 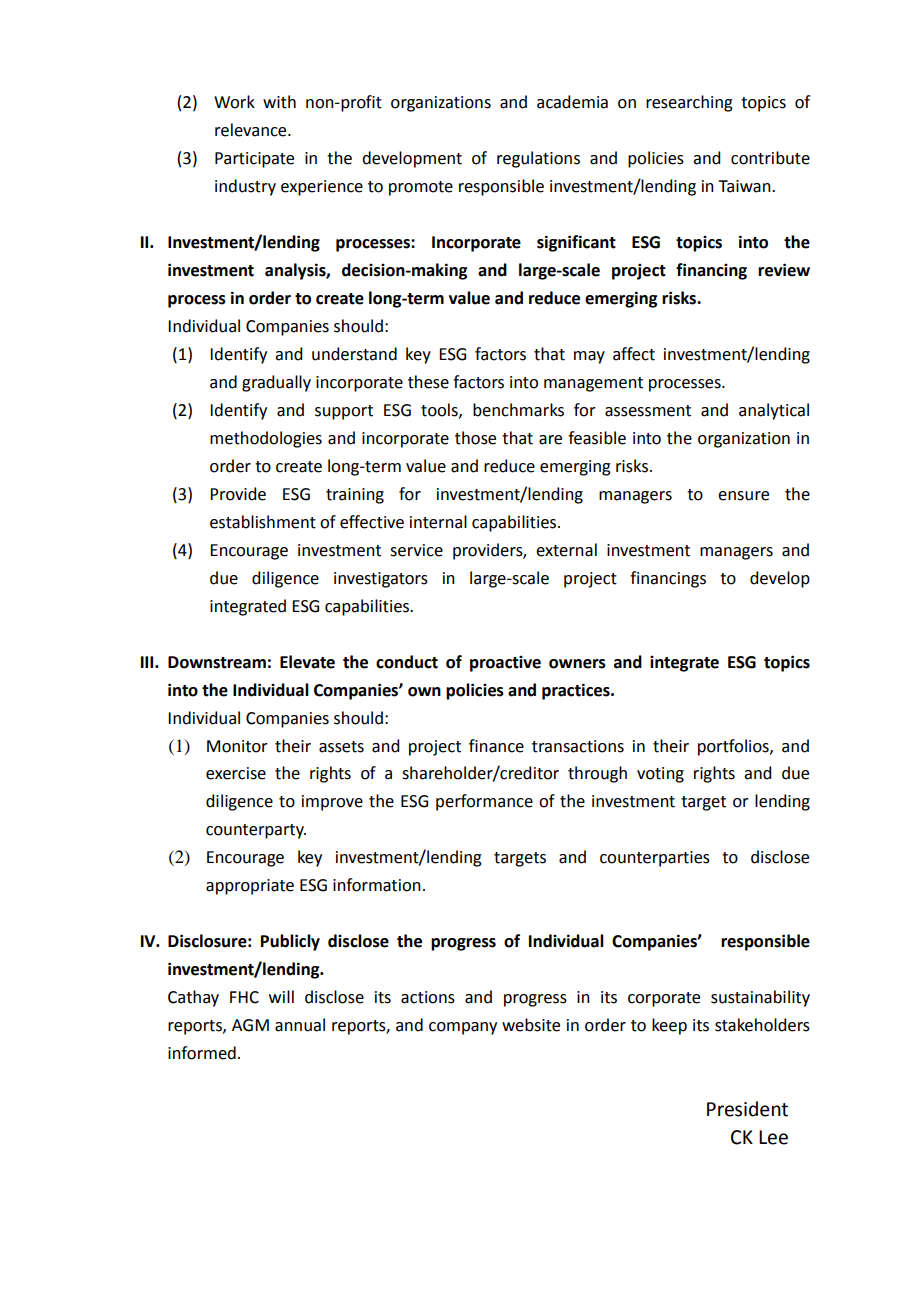 I want to click on regulations, so click(x=538, y=159).
